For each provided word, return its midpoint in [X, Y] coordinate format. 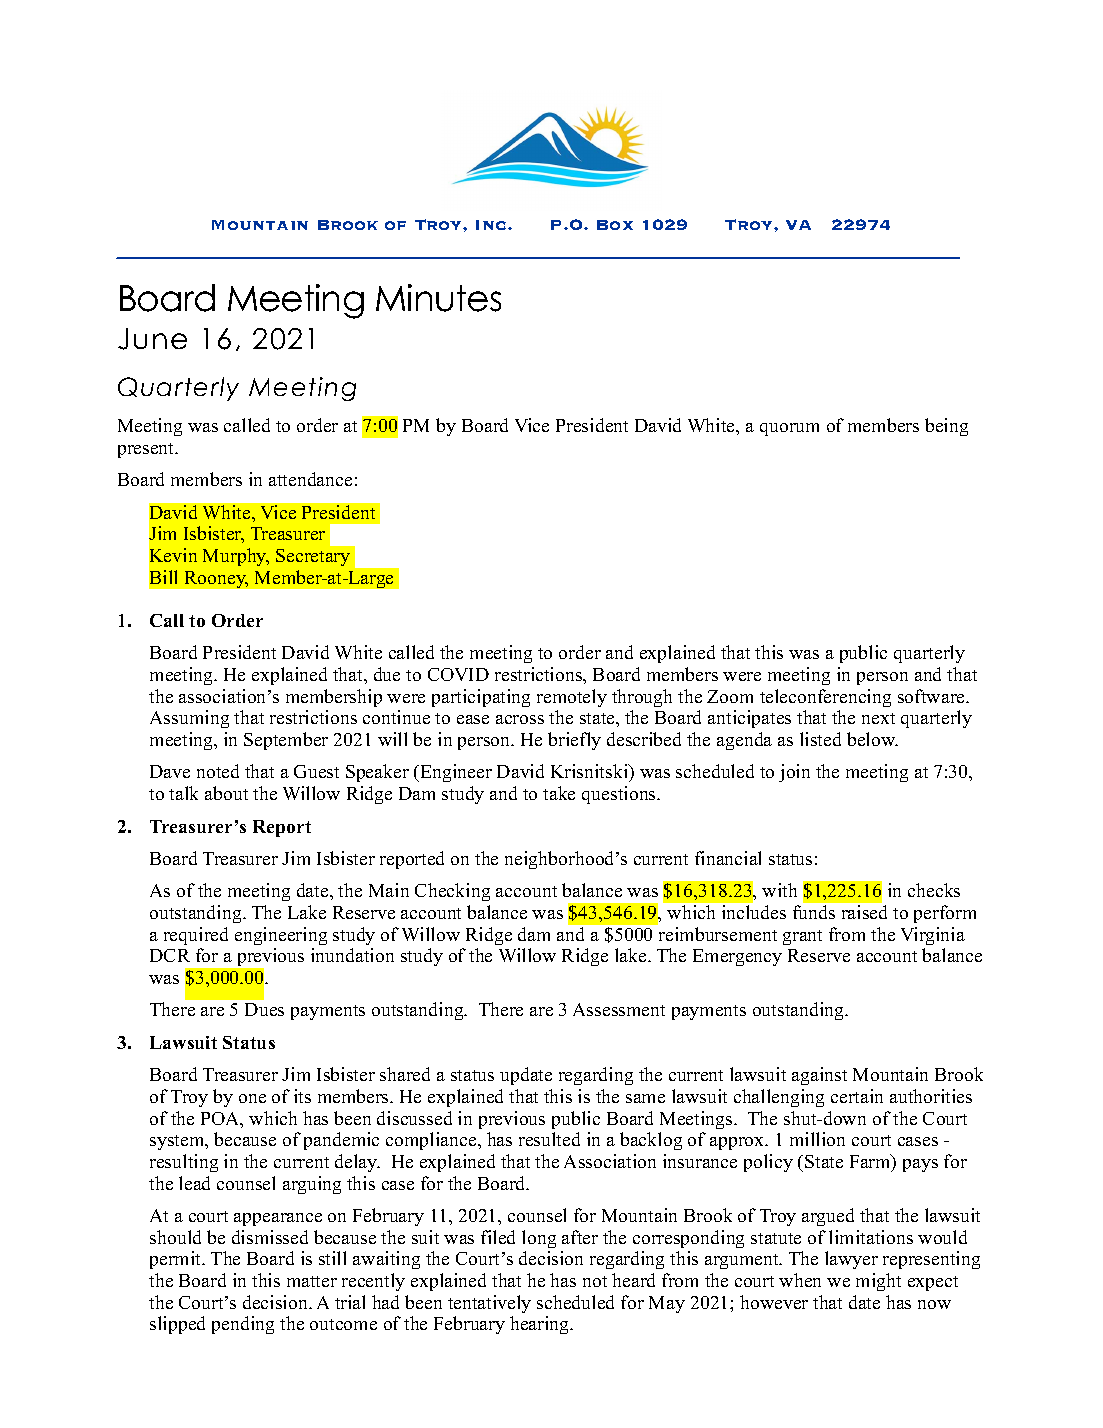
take [559, 793]
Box [615, 225]
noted [218, 771]
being [946, 427]
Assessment [619, 1009]
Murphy [236, 557]
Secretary [313, 557]
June [152, 339]
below [872, 739]
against [819, 1076]
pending [243, 1325]
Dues [264, 1009]
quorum [789, 429]
